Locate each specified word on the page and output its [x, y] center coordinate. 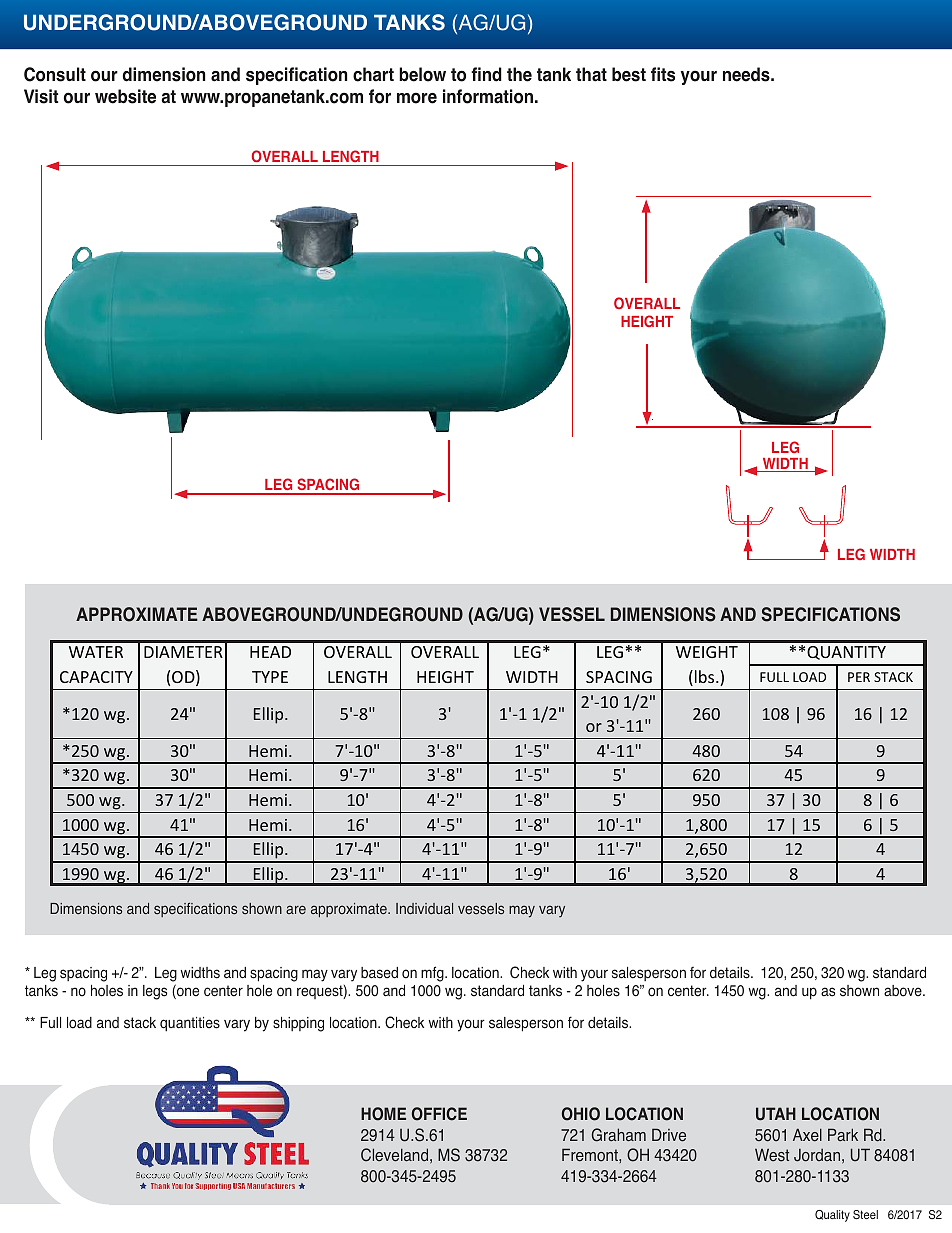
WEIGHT [707, 652]
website [125, 96]
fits [663, 74]
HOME [383, 1114]
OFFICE [439, 1114]
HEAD [270, 652]
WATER [96, 652]
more [417, 98]
